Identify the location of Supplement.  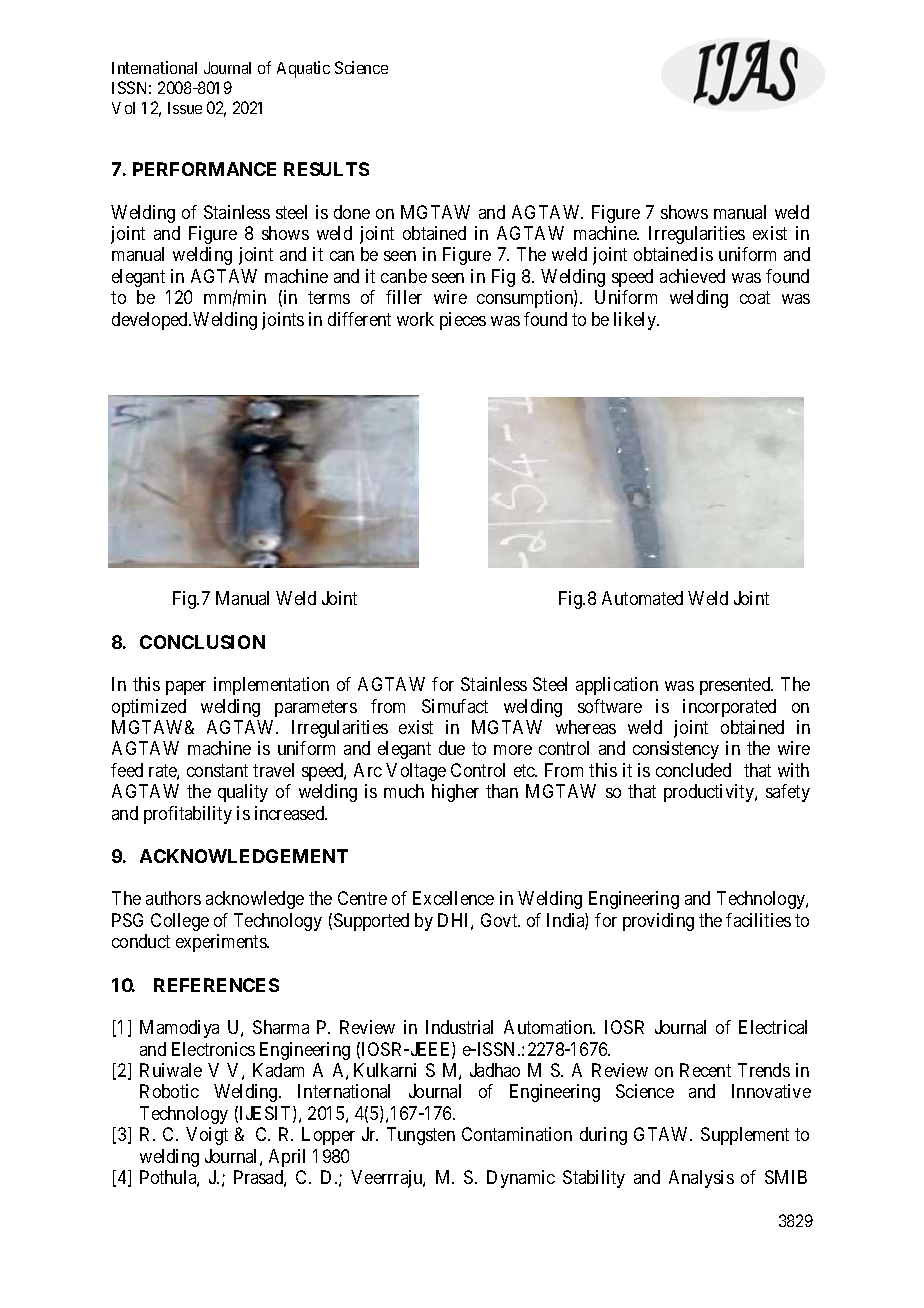
(745, 1136).
